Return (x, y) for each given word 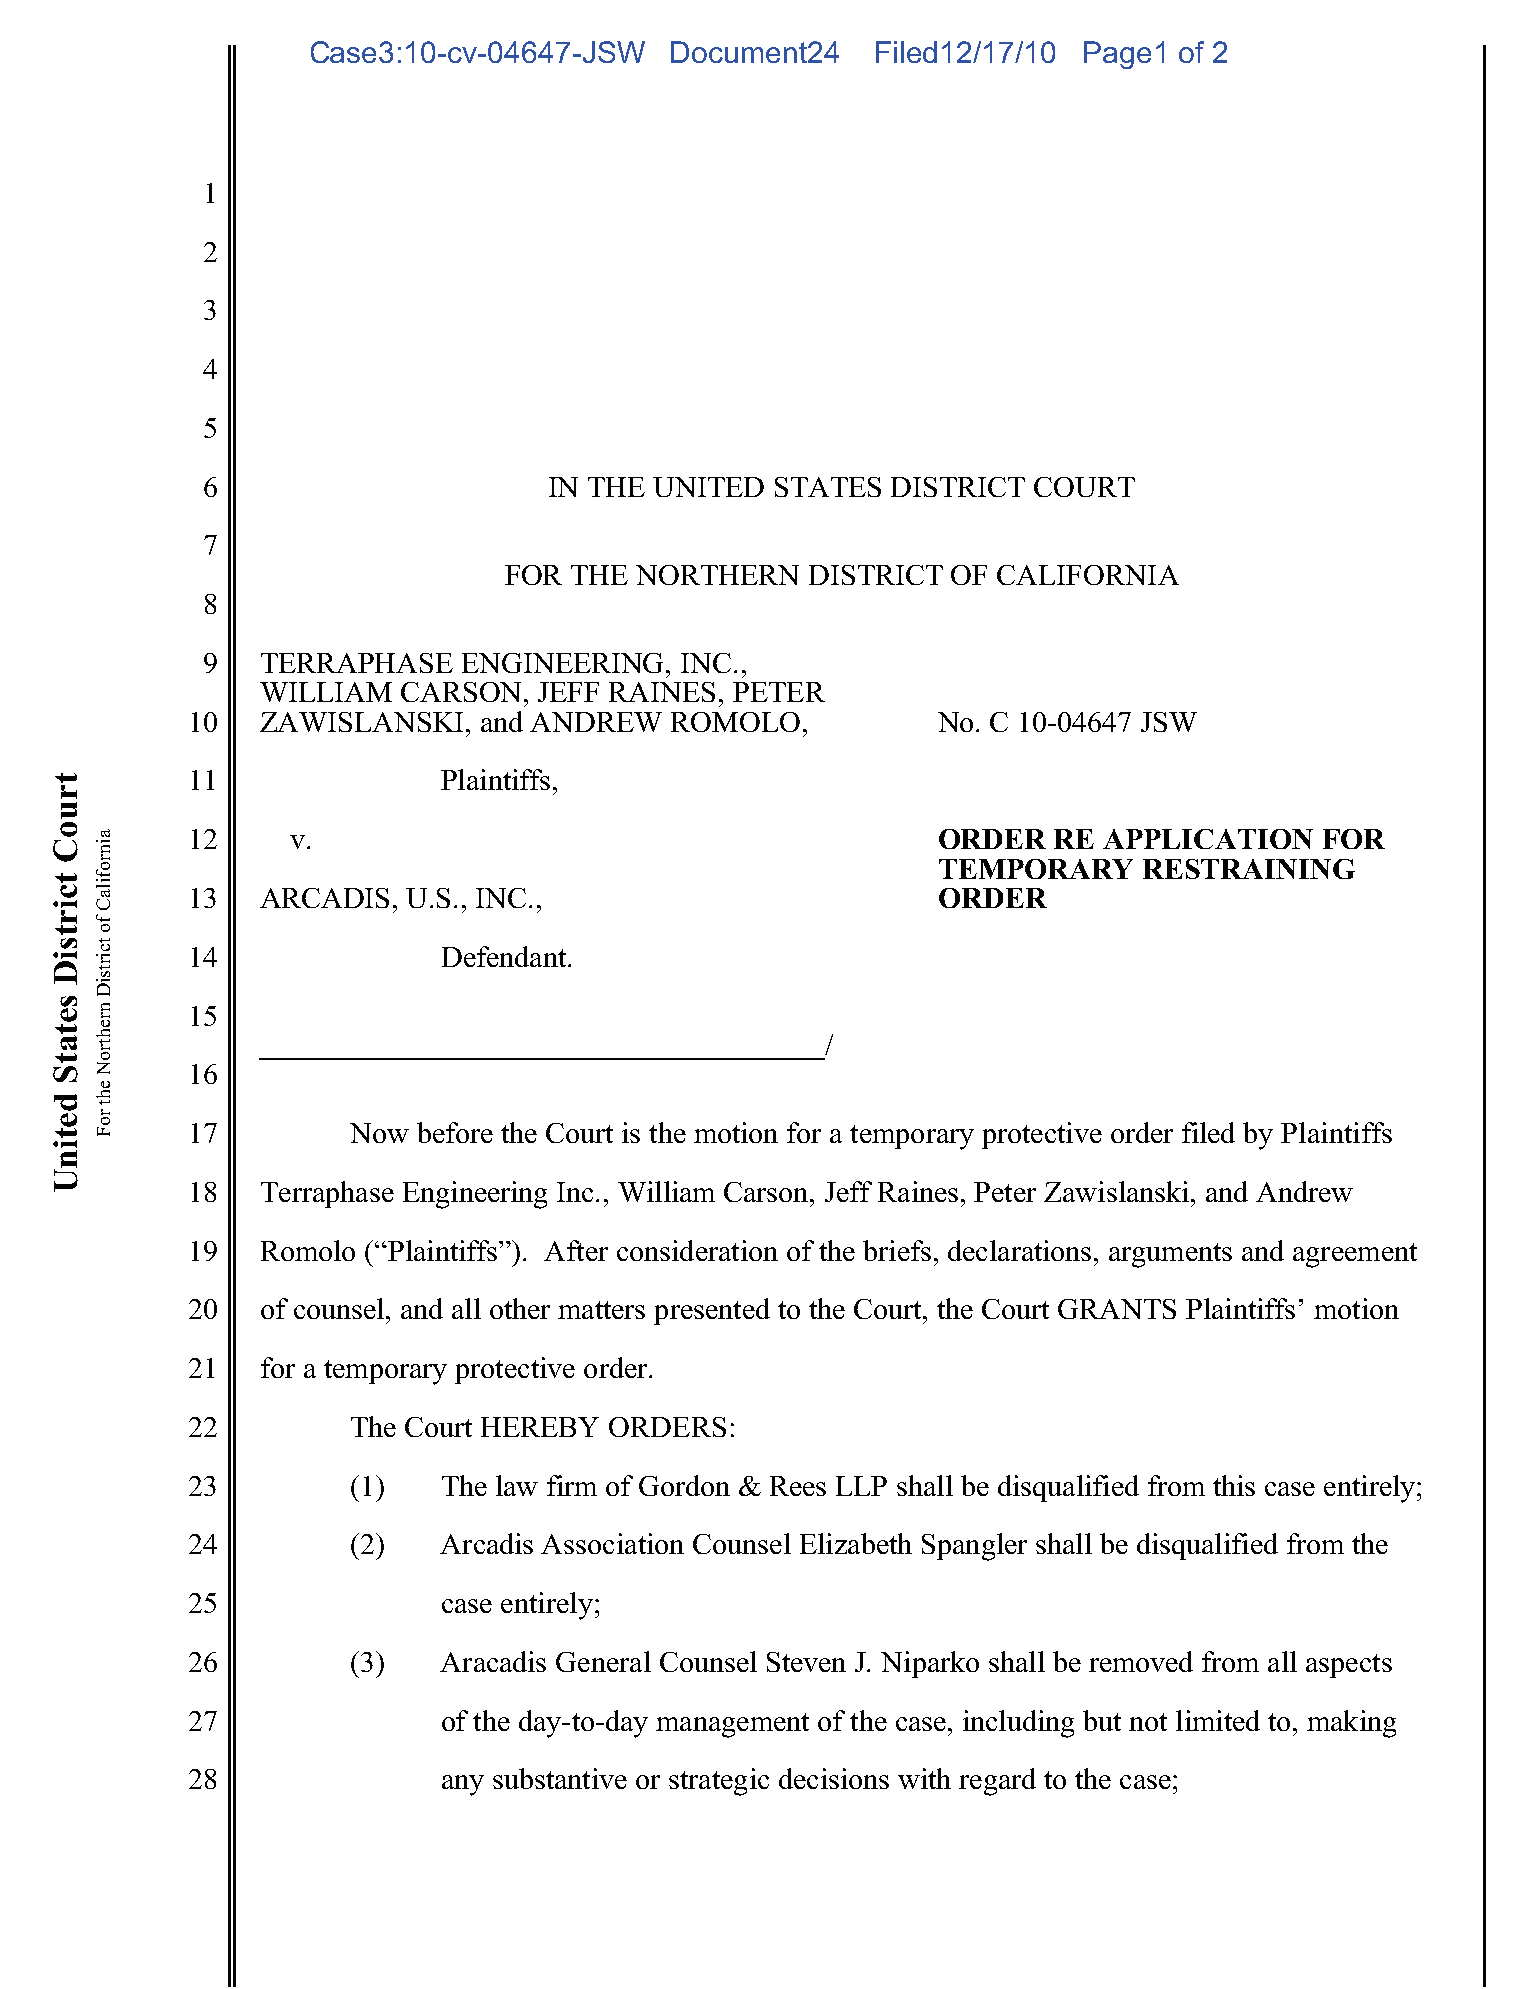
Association (612, 1543)
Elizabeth (856, 1543)
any (463, 1785)
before (455, 1132)
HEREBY (540, 1427)
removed (1141, 1661)
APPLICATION (1208, 839)
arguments (1170, 1255)
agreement (1355, 1255)
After (576, 1250)
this (1234, 1485)
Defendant (505, 956)
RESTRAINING (1249, 869)
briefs (897, 1250)
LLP (861, 1486)
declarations (1019, 1250)
